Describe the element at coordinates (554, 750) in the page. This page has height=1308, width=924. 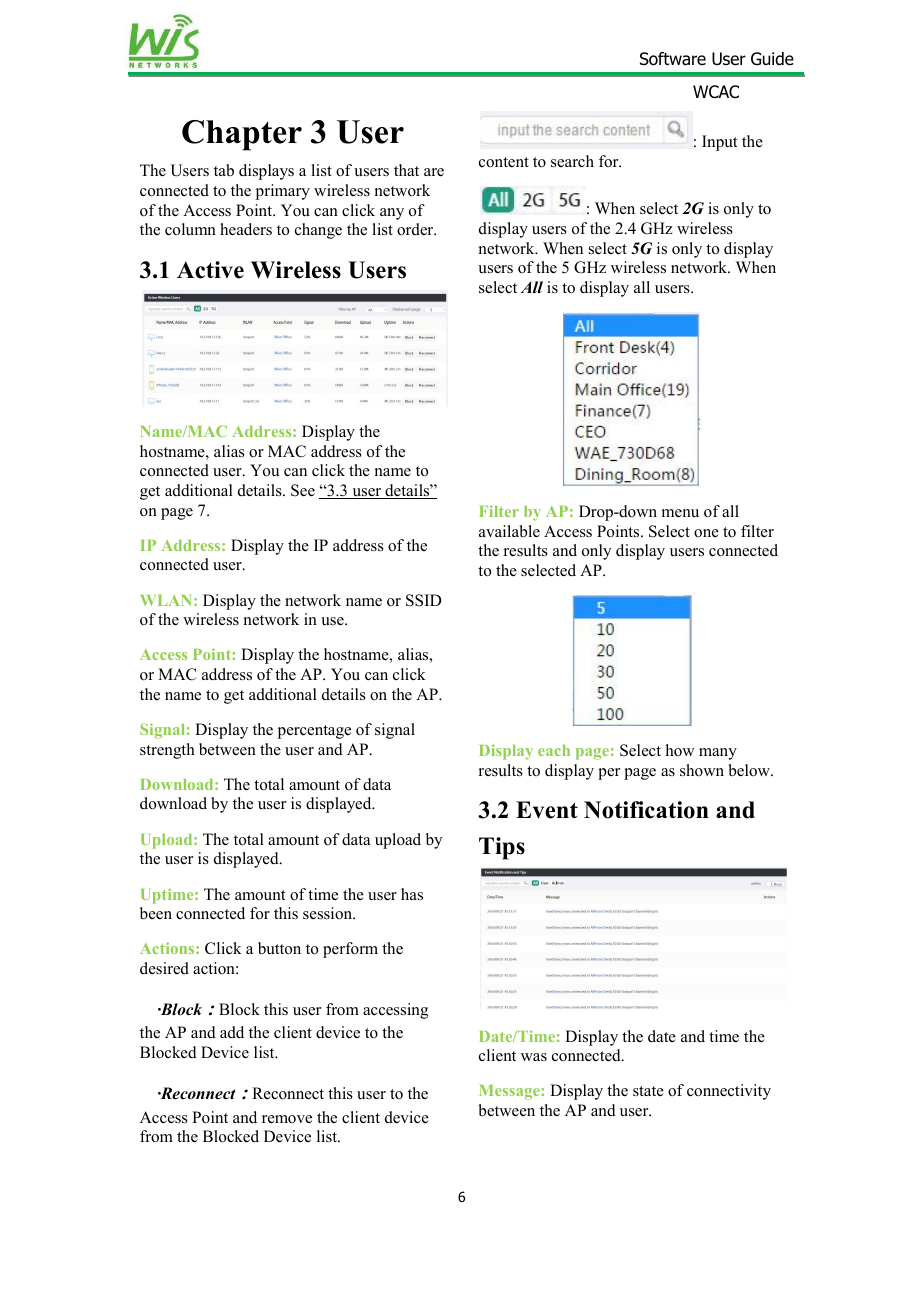
I see `each` at that location.
